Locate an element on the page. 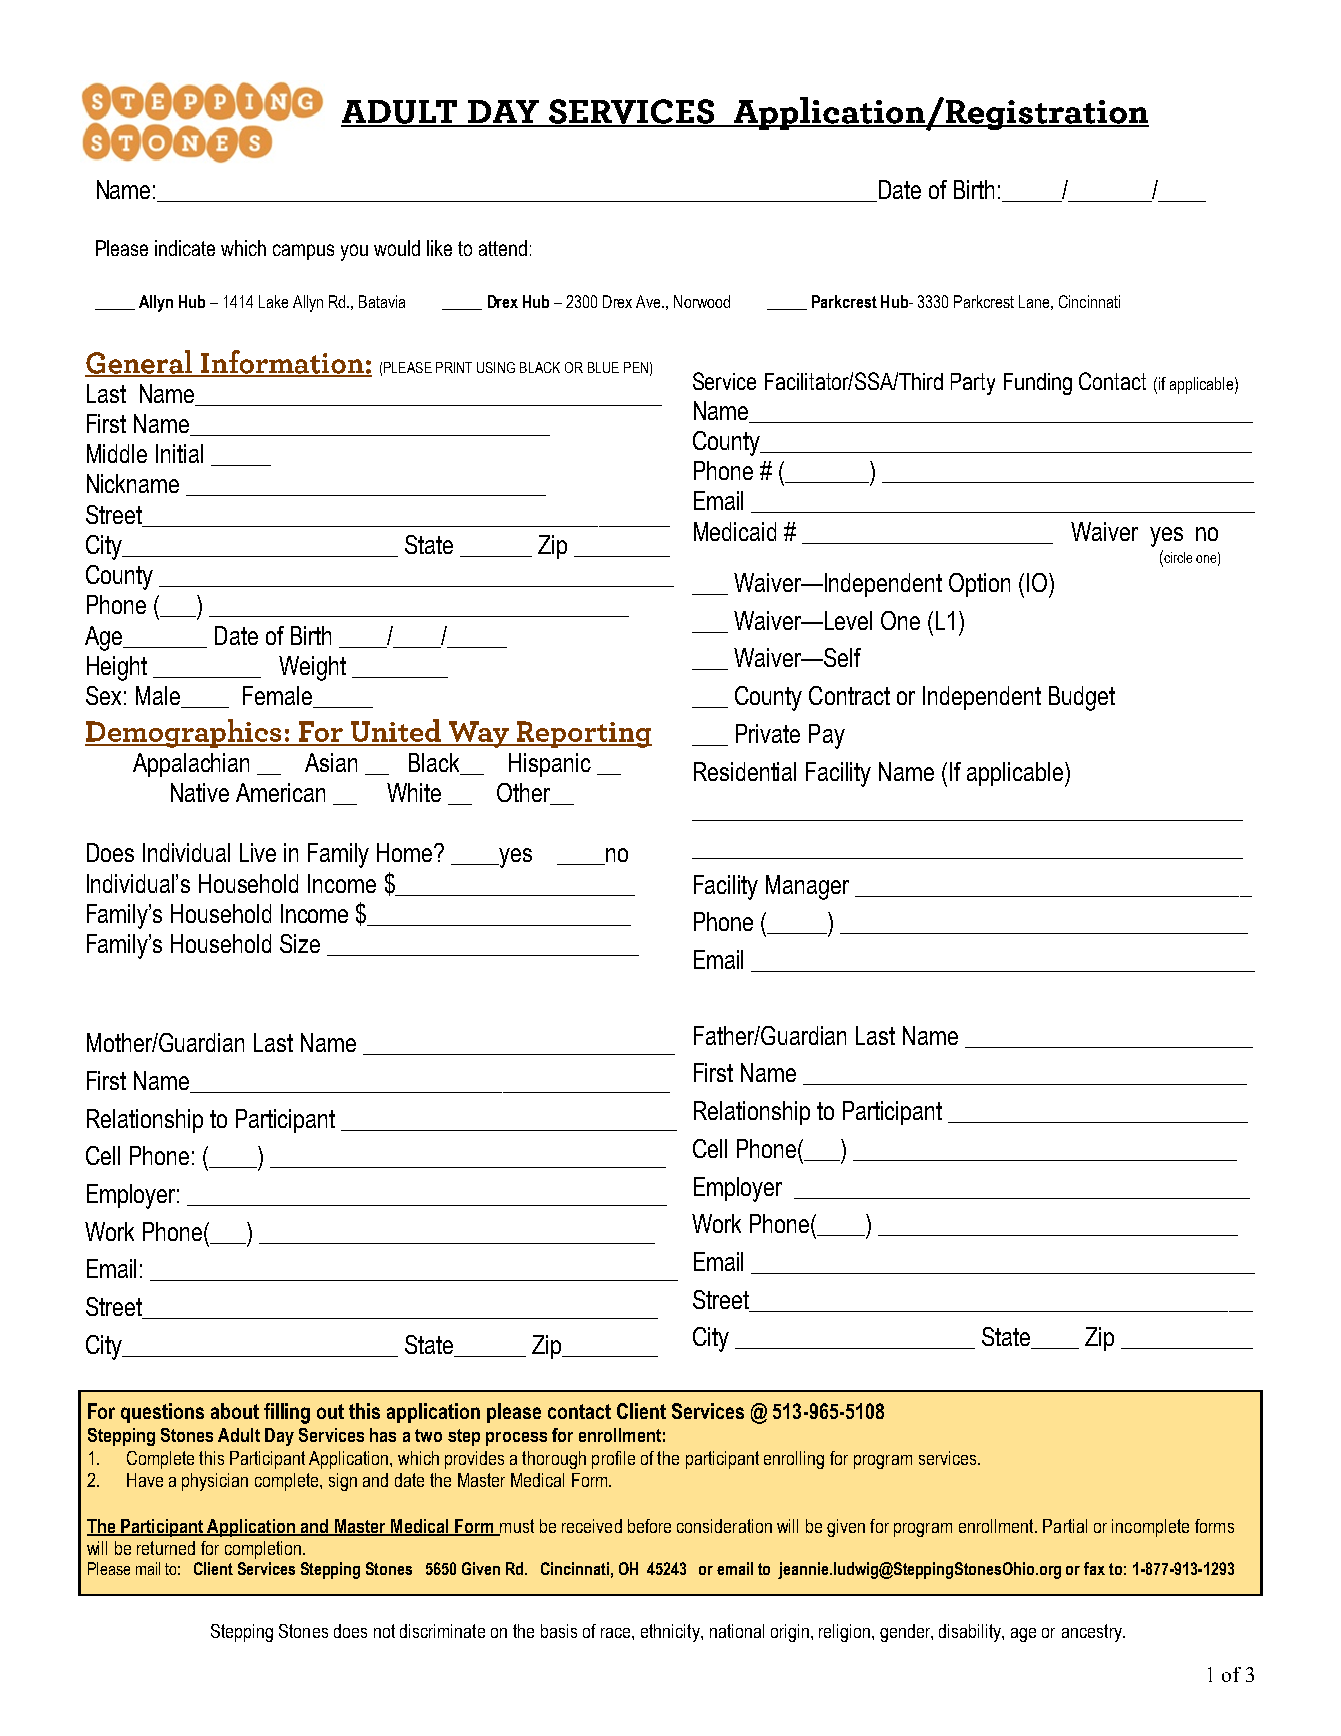 This page has height=1736, width=1341. Pay is located at coordinates (827, 736).
